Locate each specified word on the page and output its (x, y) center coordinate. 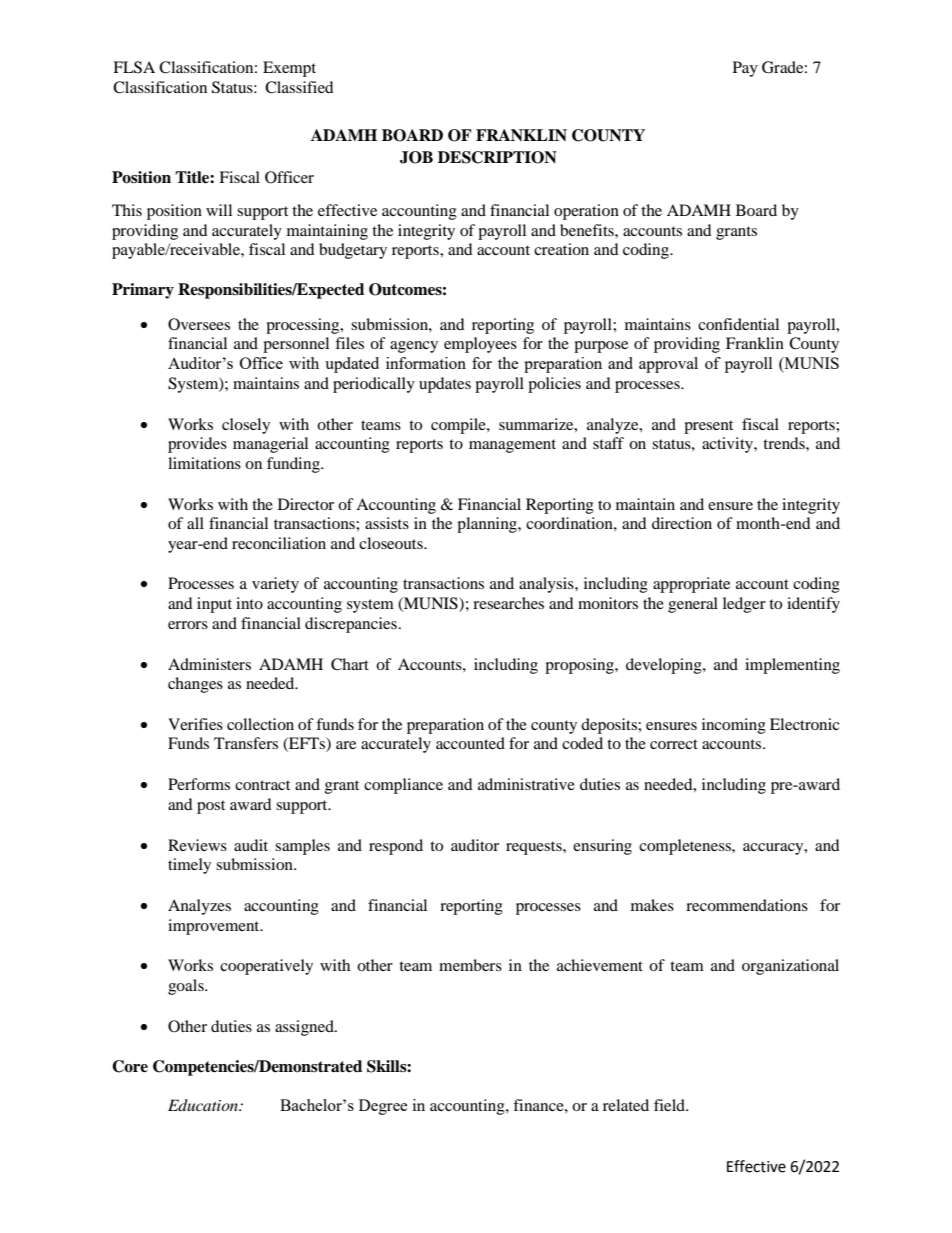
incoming (734, 726)
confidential (738, 324)
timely (189, 866)
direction (682, 523)
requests (535, 848)
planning (488, 525)
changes (195, 685)
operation (586, 212)
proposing (580, 666)
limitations (204, 463)
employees (480, 345)
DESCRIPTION (497, 157)
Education (204, 1105)
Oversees (199, 324)
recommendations (747, 905)
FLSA (134, 67)
